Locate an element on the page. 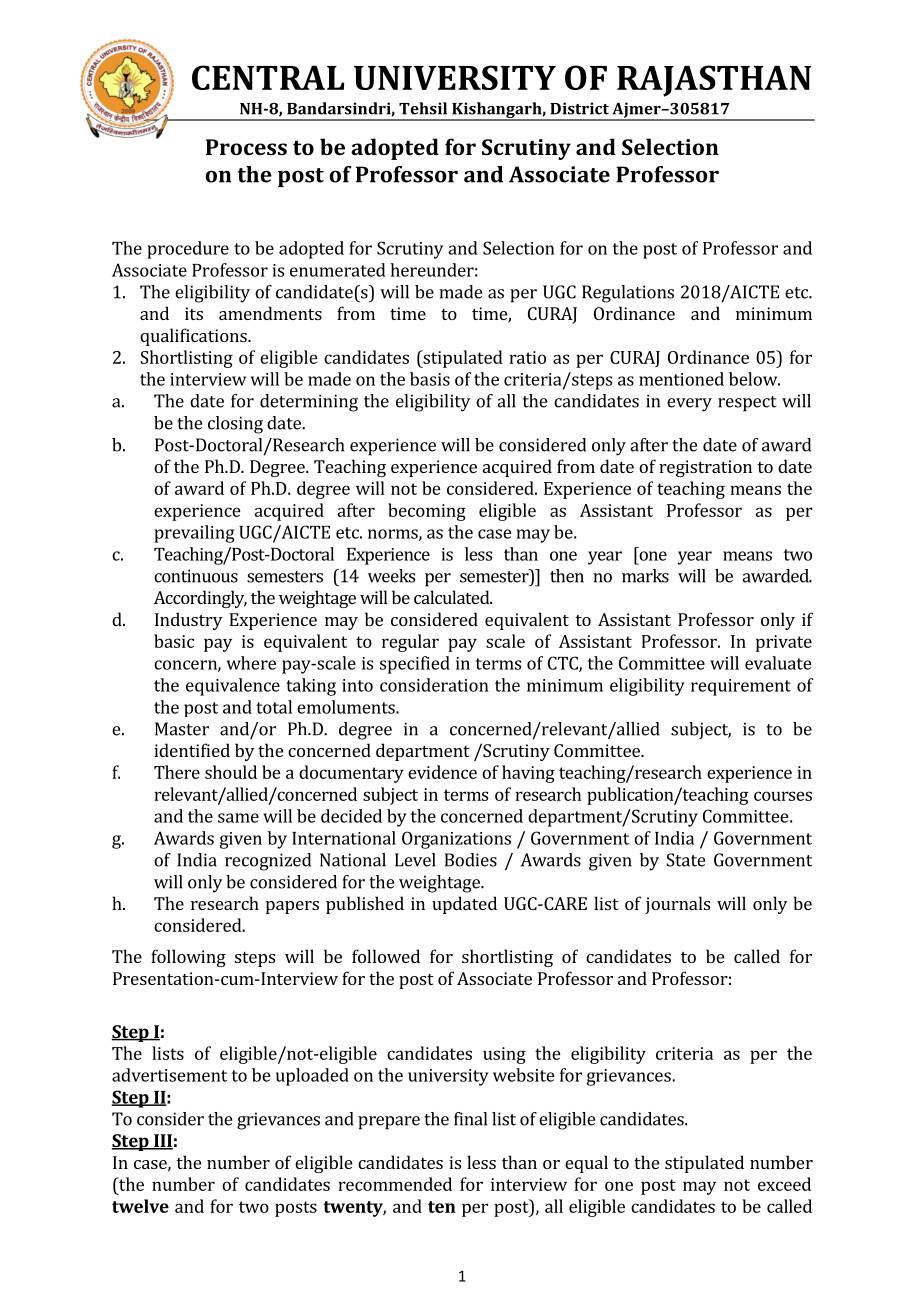 Image resolution: width=924 pixels, height=1307 pixels. Process is located at coordinates (246, 147).
